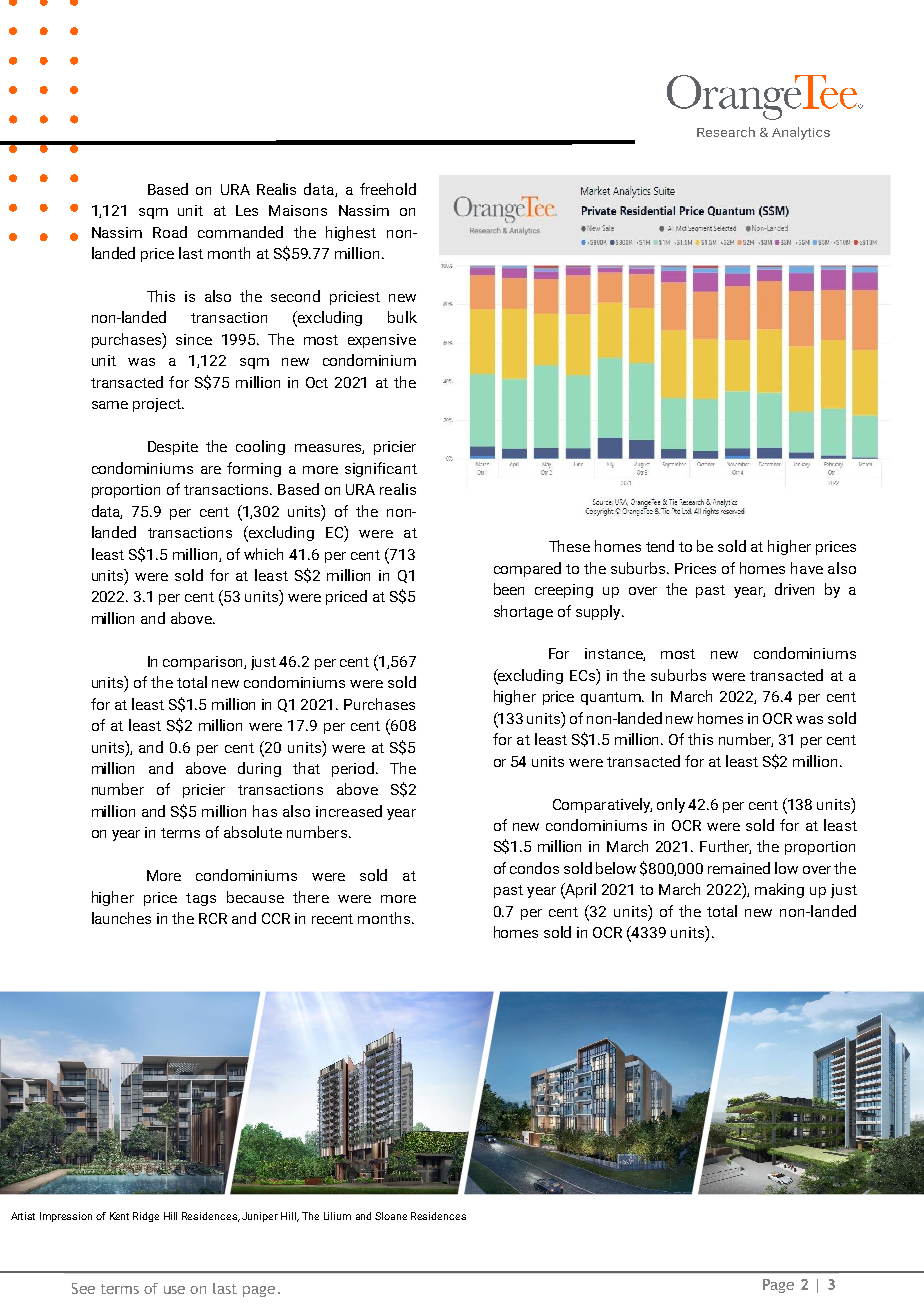 This image has width=924, height=1308. Describe the element at coordinates (660, 546) in the image. I see `tend` at that location.
